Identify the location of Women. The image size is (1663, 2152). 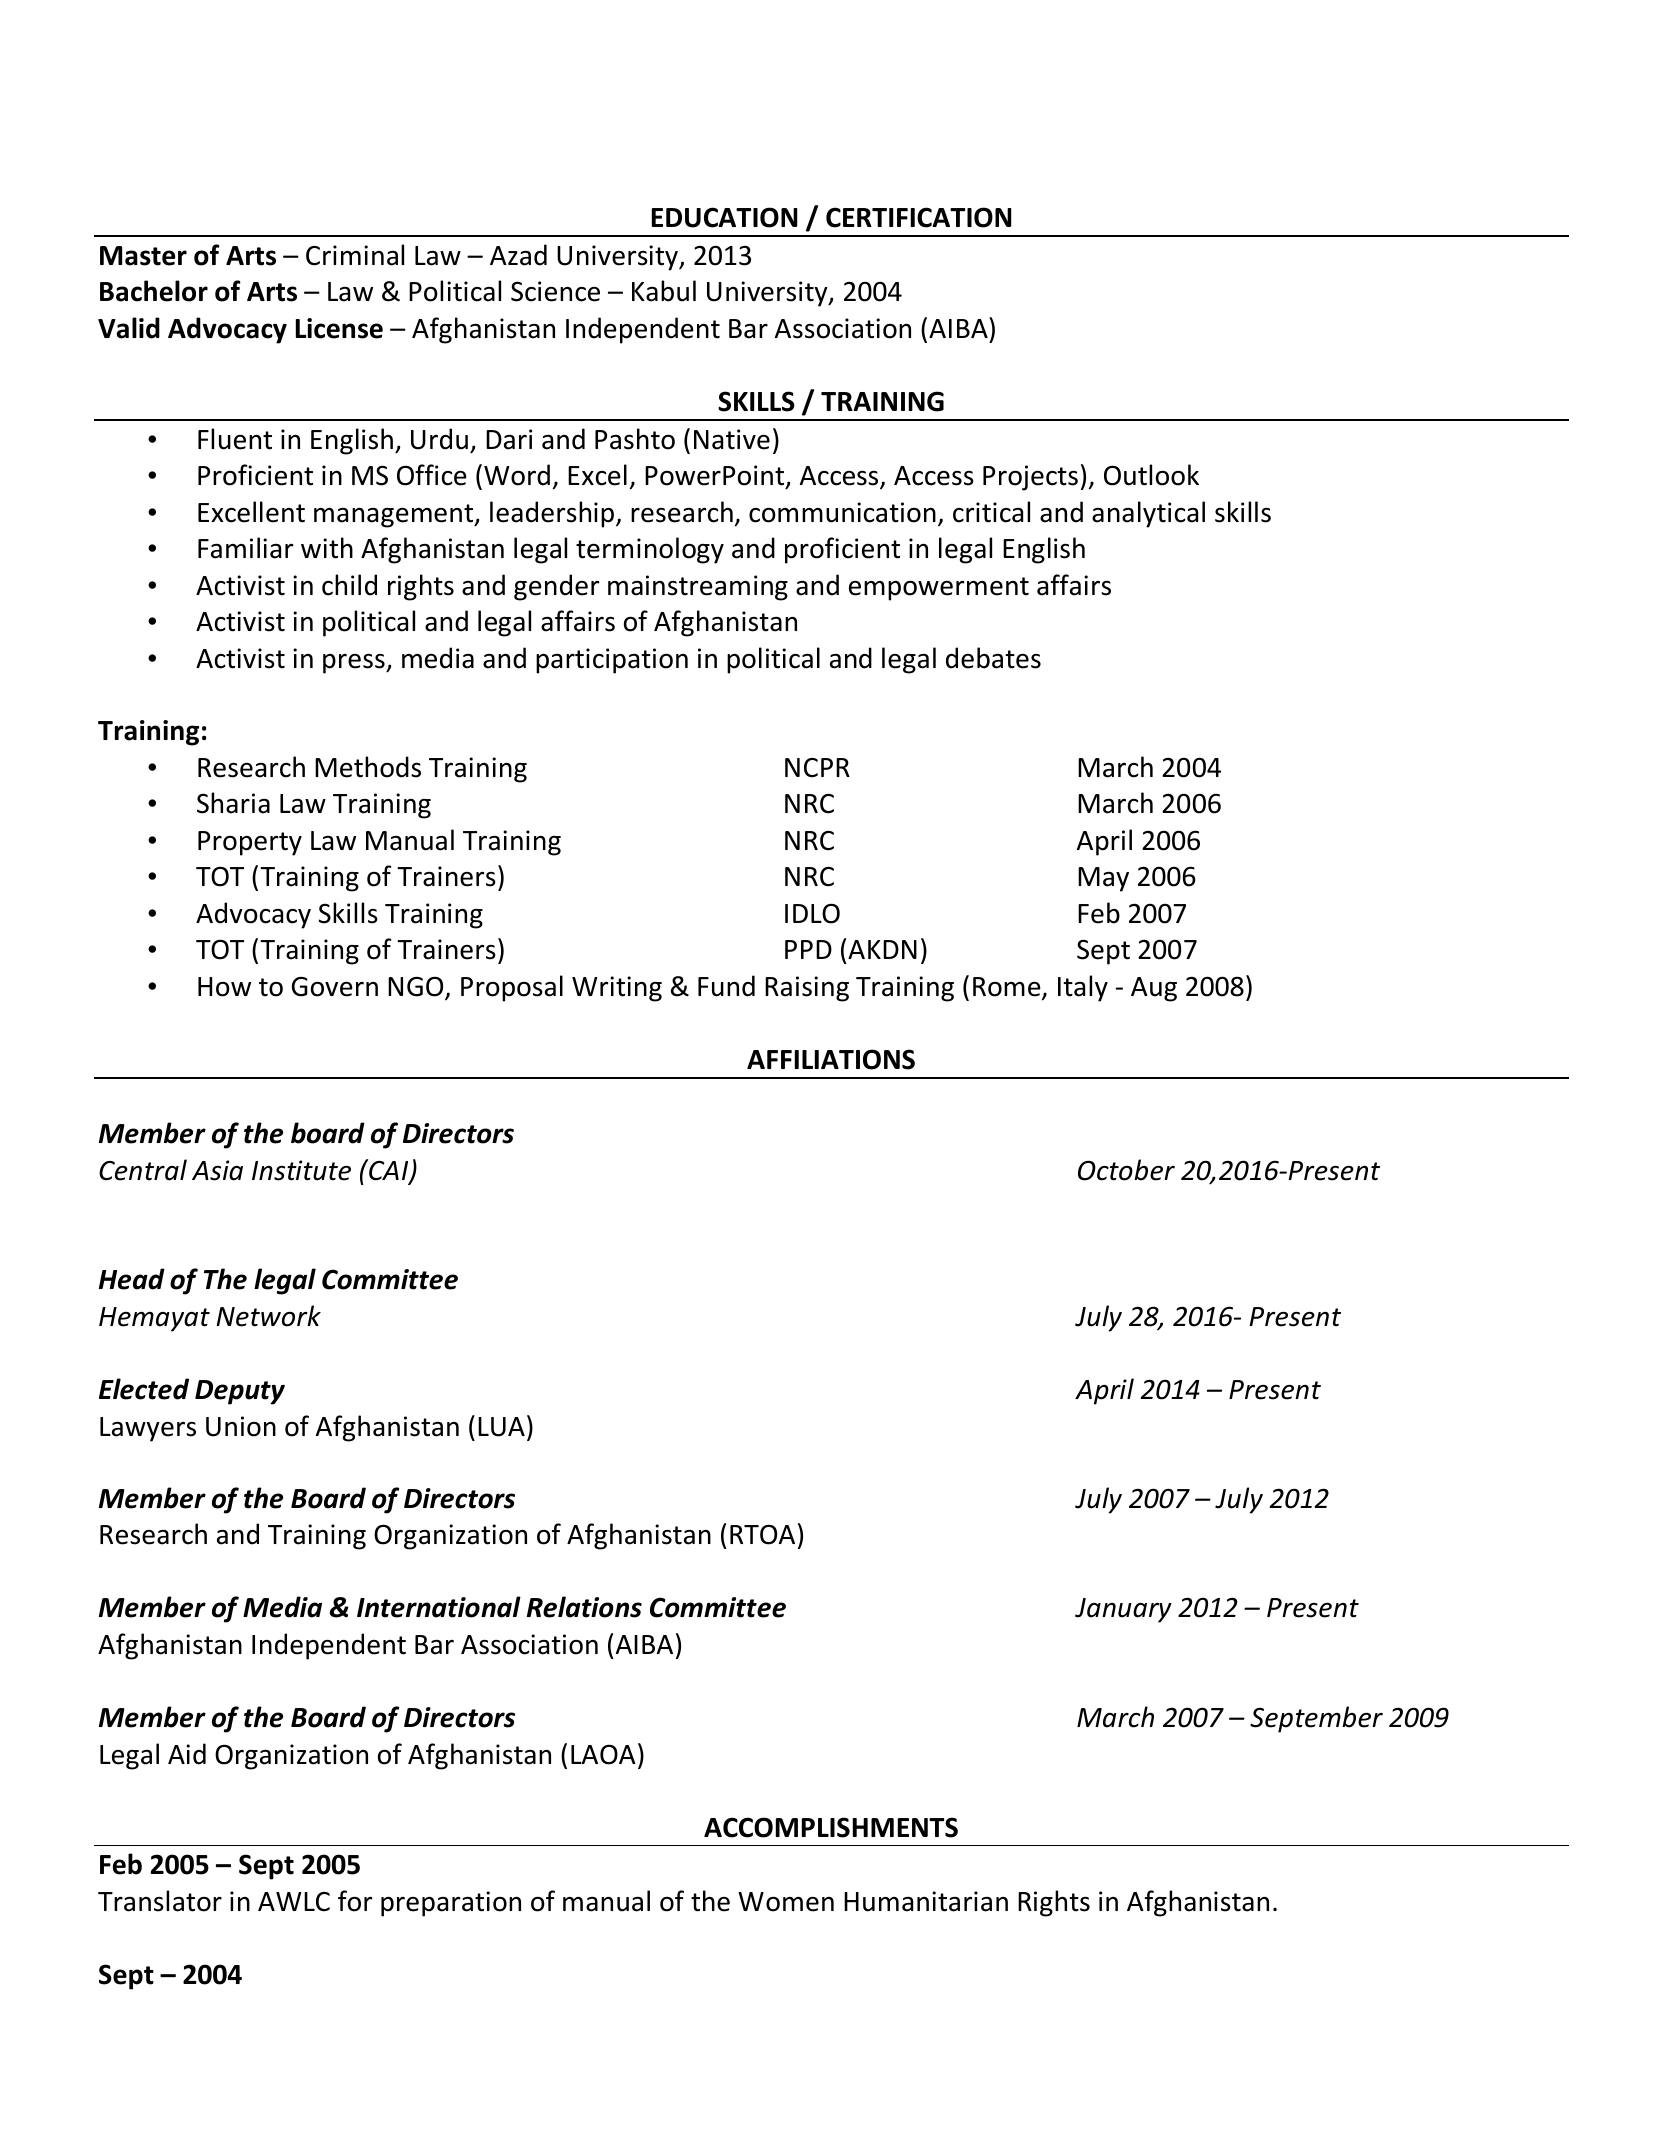
(786, 1902).
